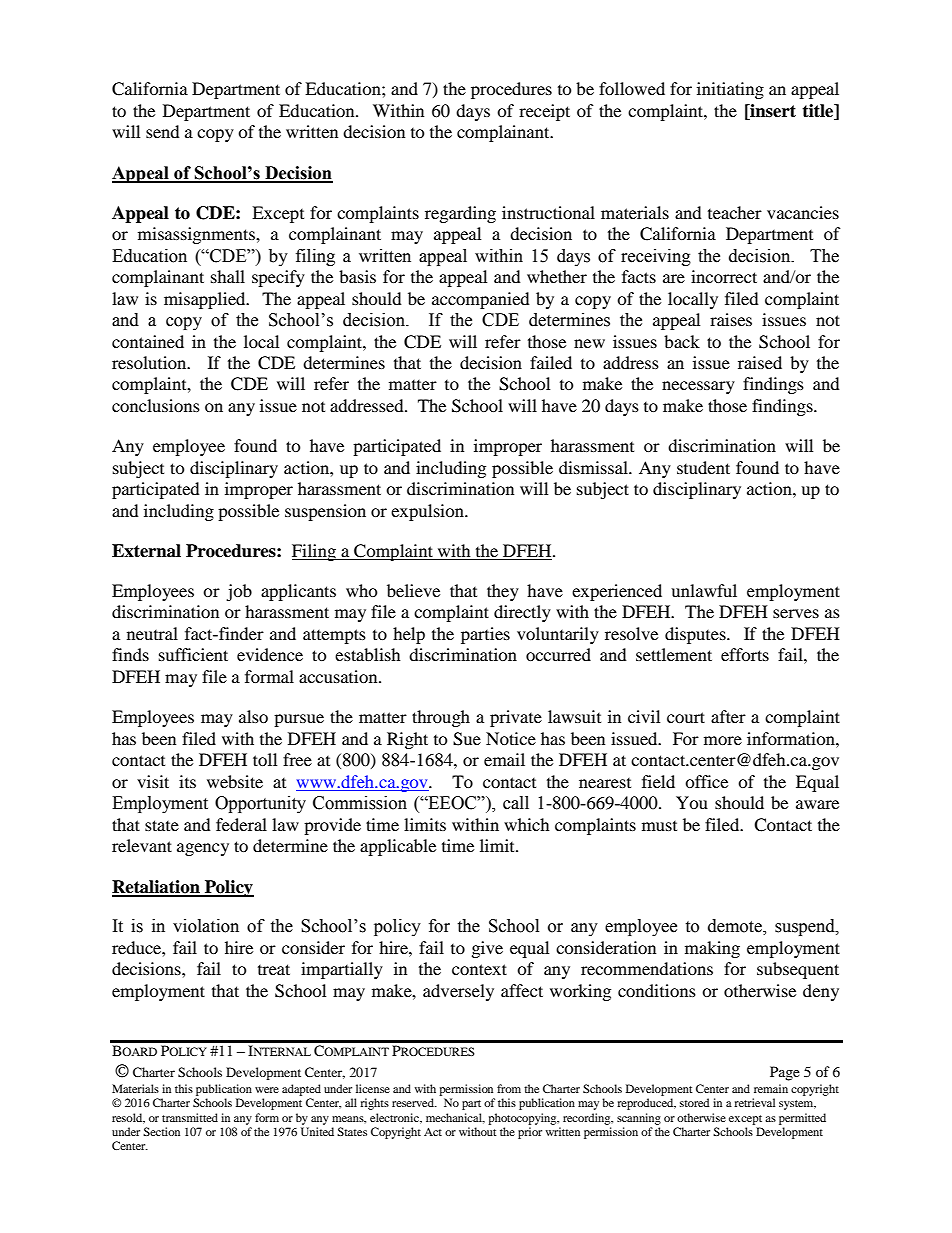 Image resolution: width=952 pixels, height=1233 pixels. I want to click on unlawful, so click(704, 590).
